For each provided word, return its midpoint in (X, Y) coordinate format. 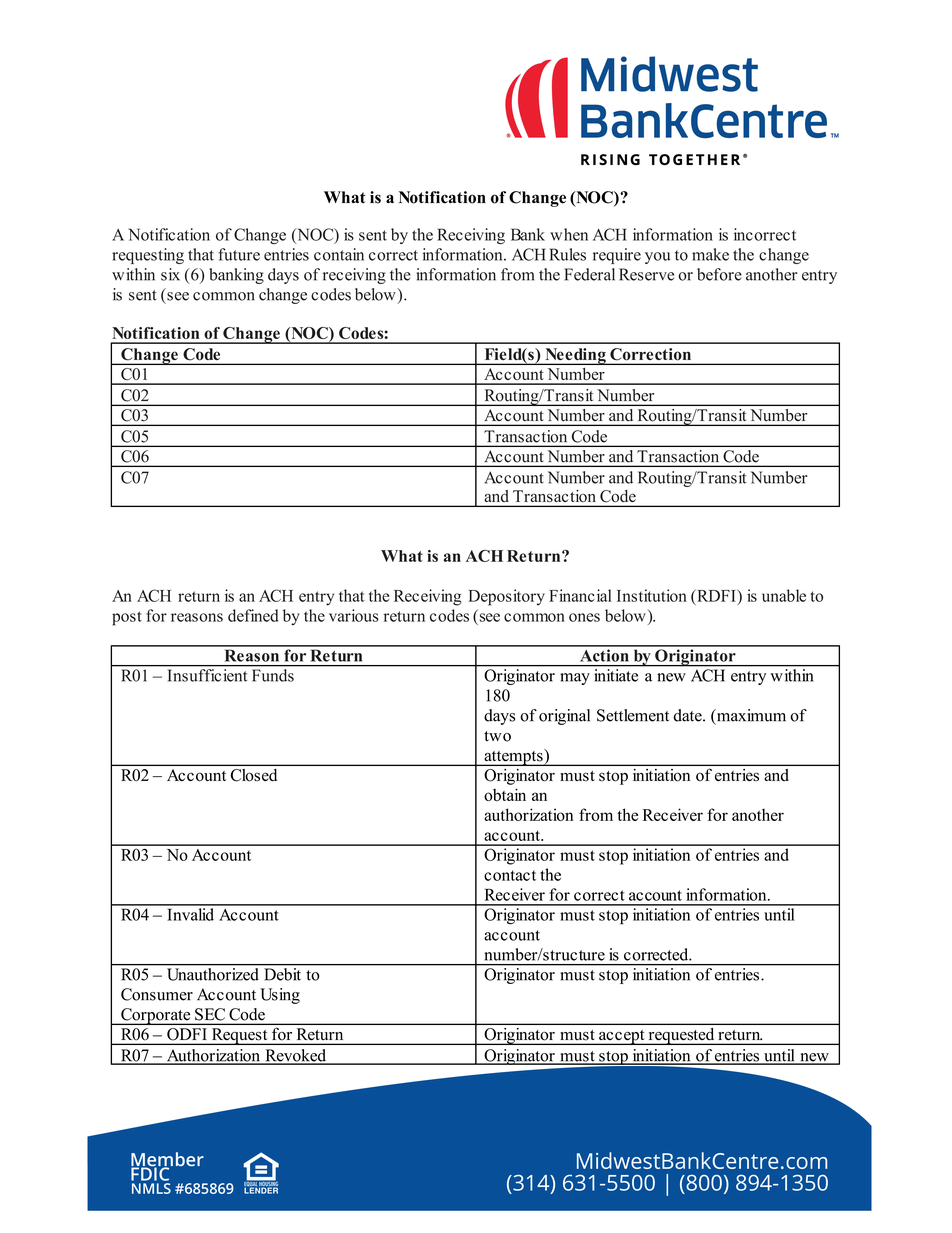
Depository (506, 597)
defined (253, 615)
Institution (652, 595)
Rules (567, 254)
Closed (254, 775)
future (239, 254)
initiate (616, 675)
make (710, 254)
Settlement (633, 715)
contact (510, 875)
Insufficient (207, 675)
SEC (210, 1014)
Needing (575, 356)
